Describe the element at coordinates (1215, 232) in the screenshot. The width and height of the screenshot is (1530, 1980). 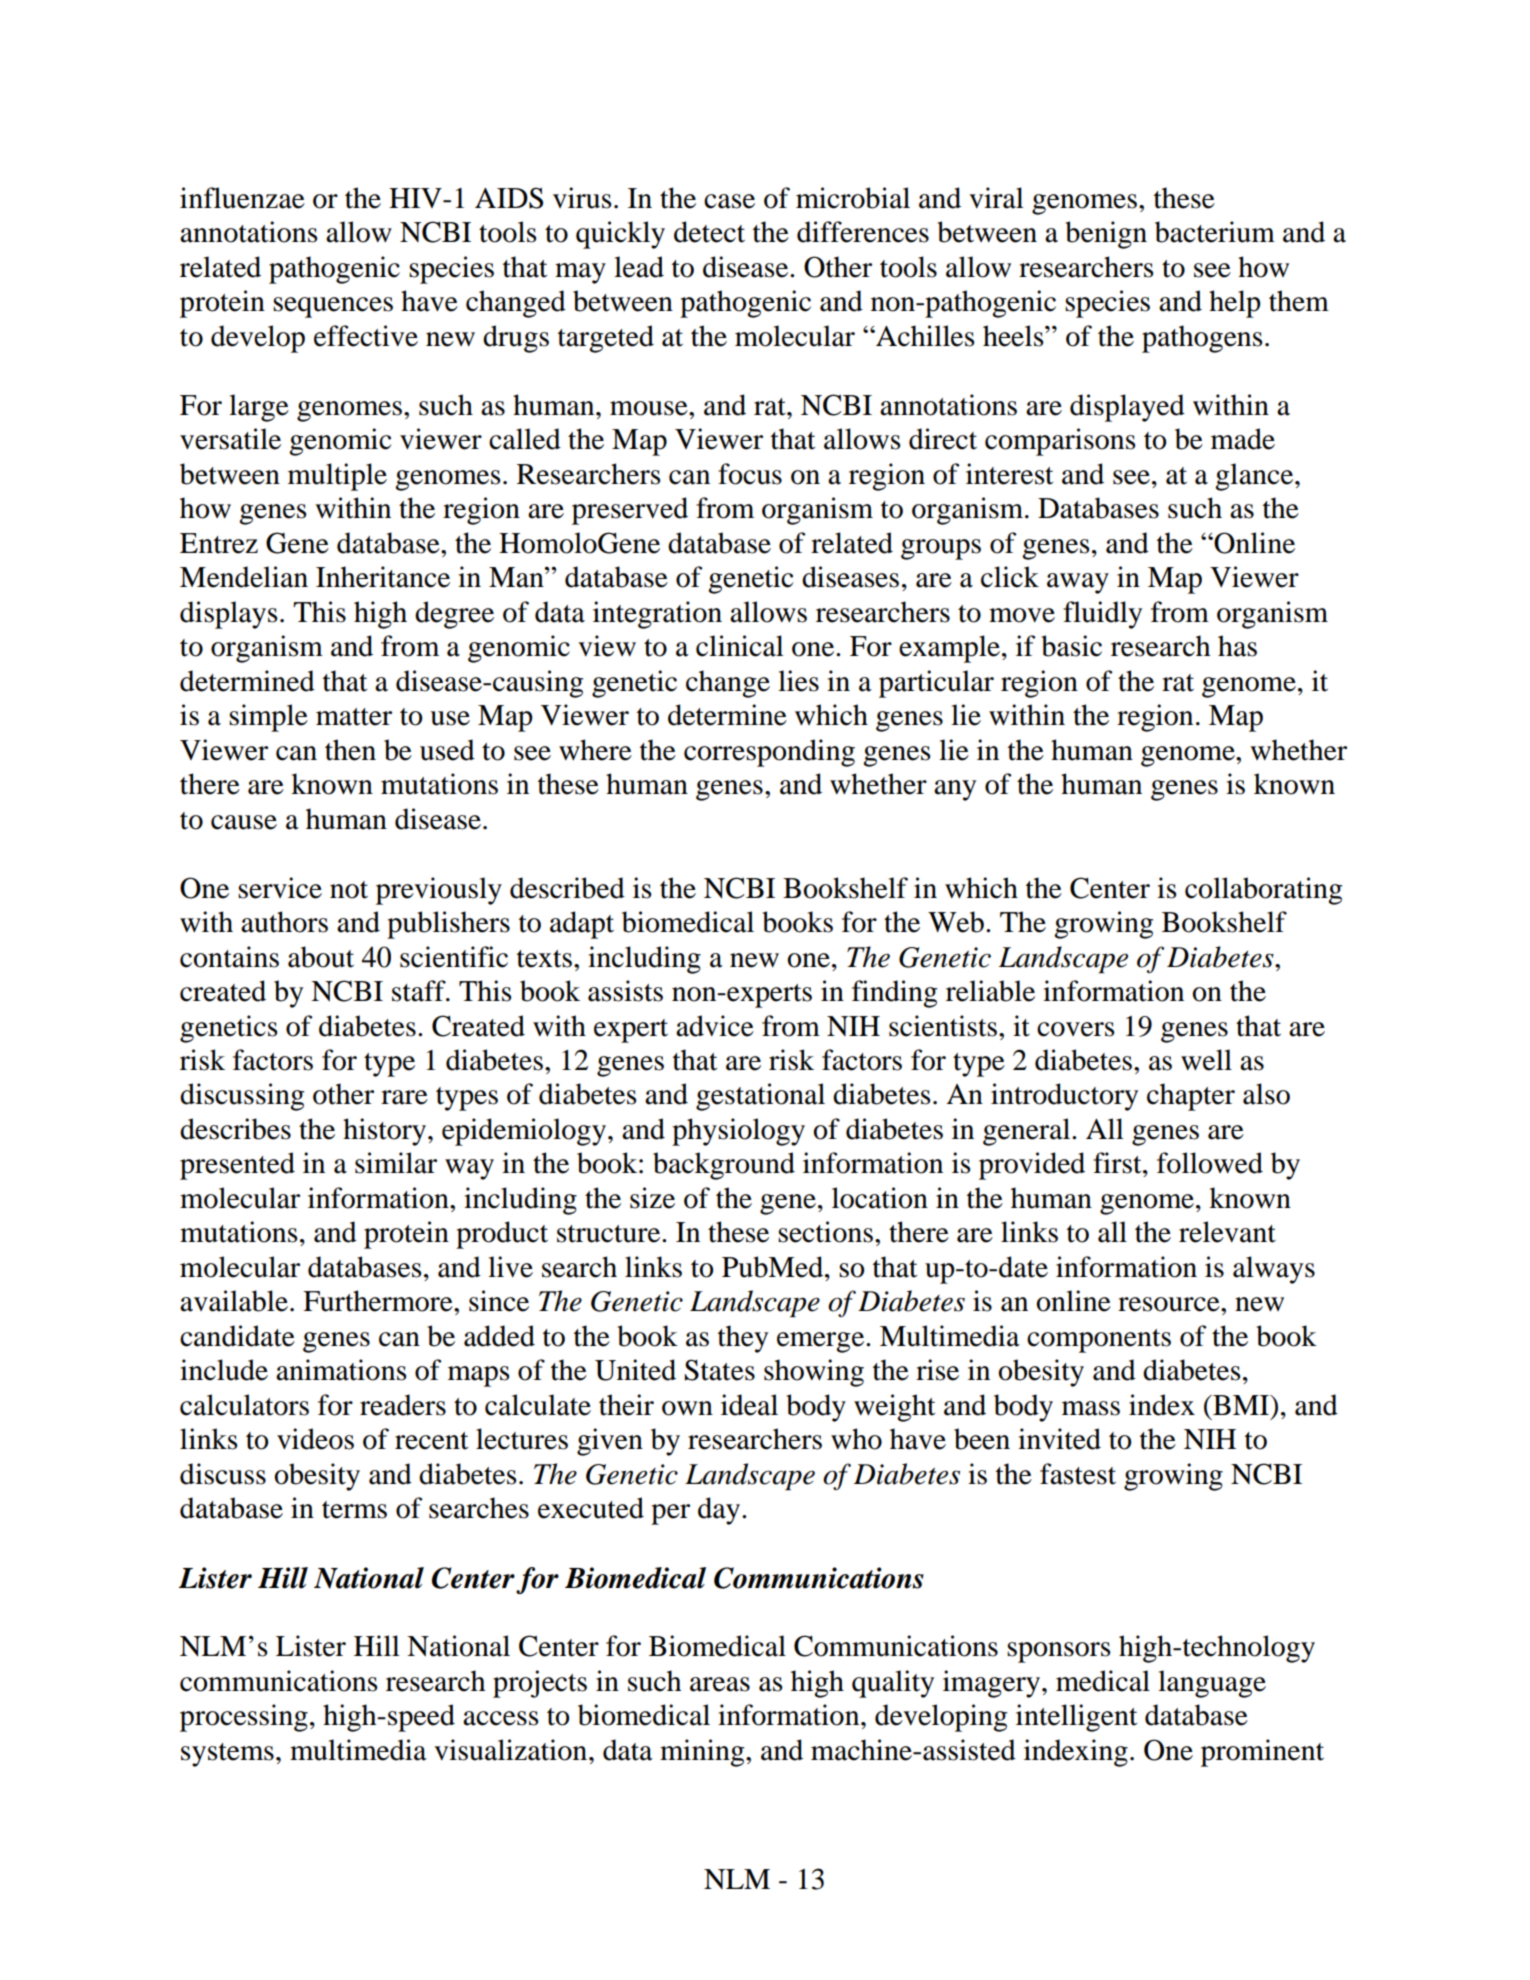
I see `bacterium` at that location.
